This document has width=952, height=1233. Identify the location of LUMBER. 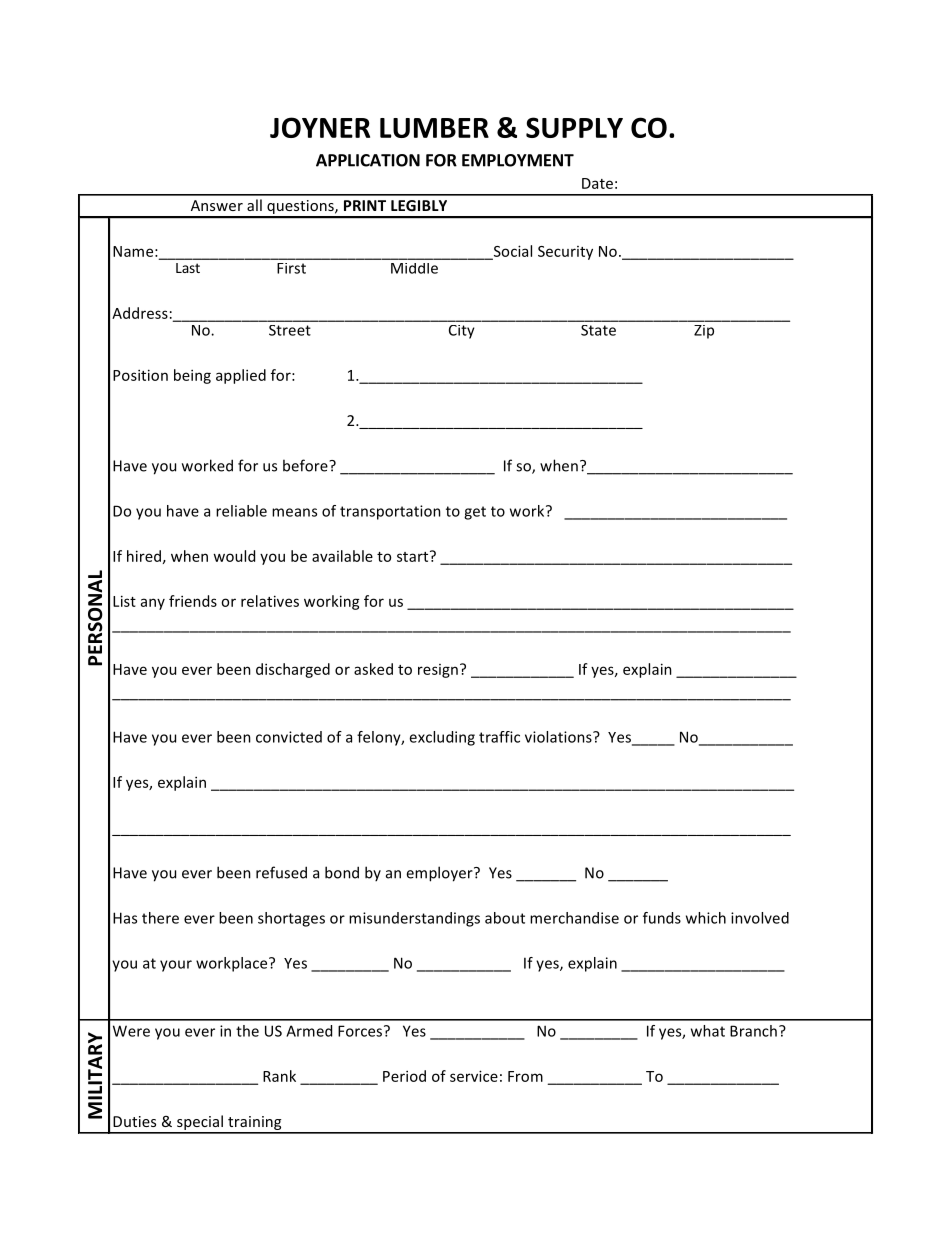
(434, 128).
